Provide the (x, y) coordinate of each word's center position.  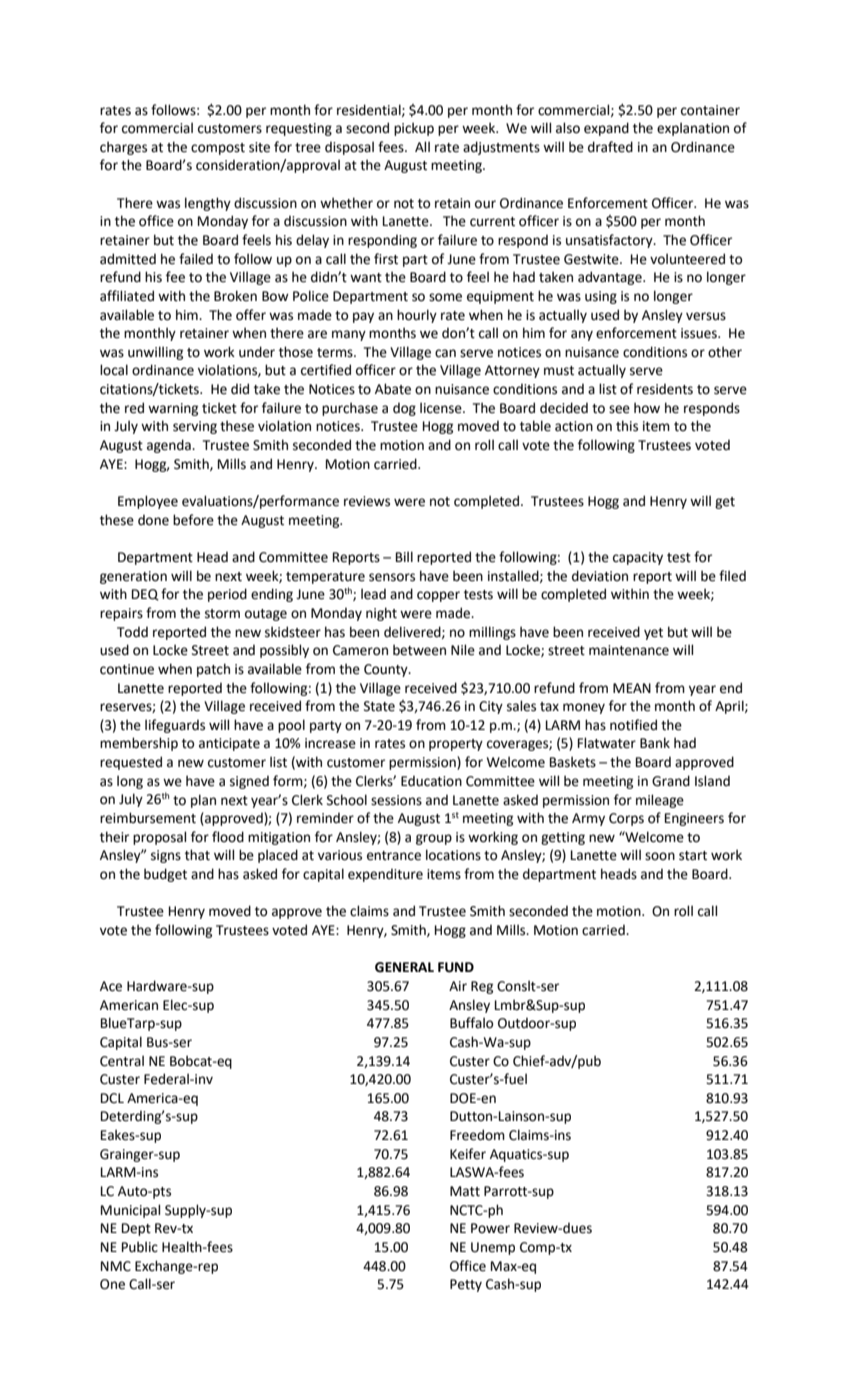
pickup (414, 129)
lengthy (208, 204)
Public (140, 1247)
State (379, 706)
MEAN (632, 688)
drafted (610, 147)
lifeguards (175, 726)
